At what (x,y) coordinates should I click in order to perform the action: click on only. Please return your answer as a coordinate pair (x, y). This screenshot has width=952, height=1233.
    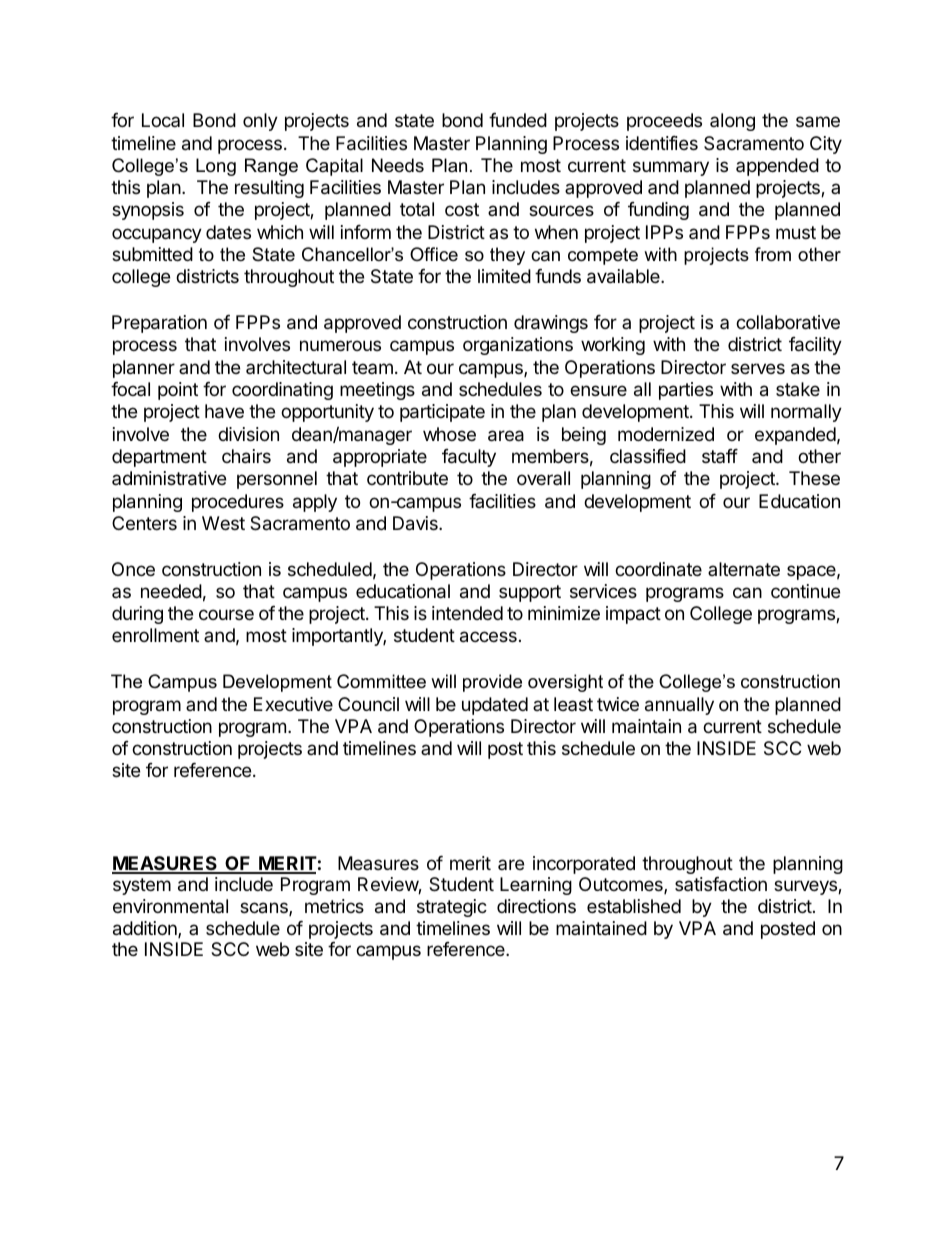
    Looking at the image, I should click on (260, 122).
